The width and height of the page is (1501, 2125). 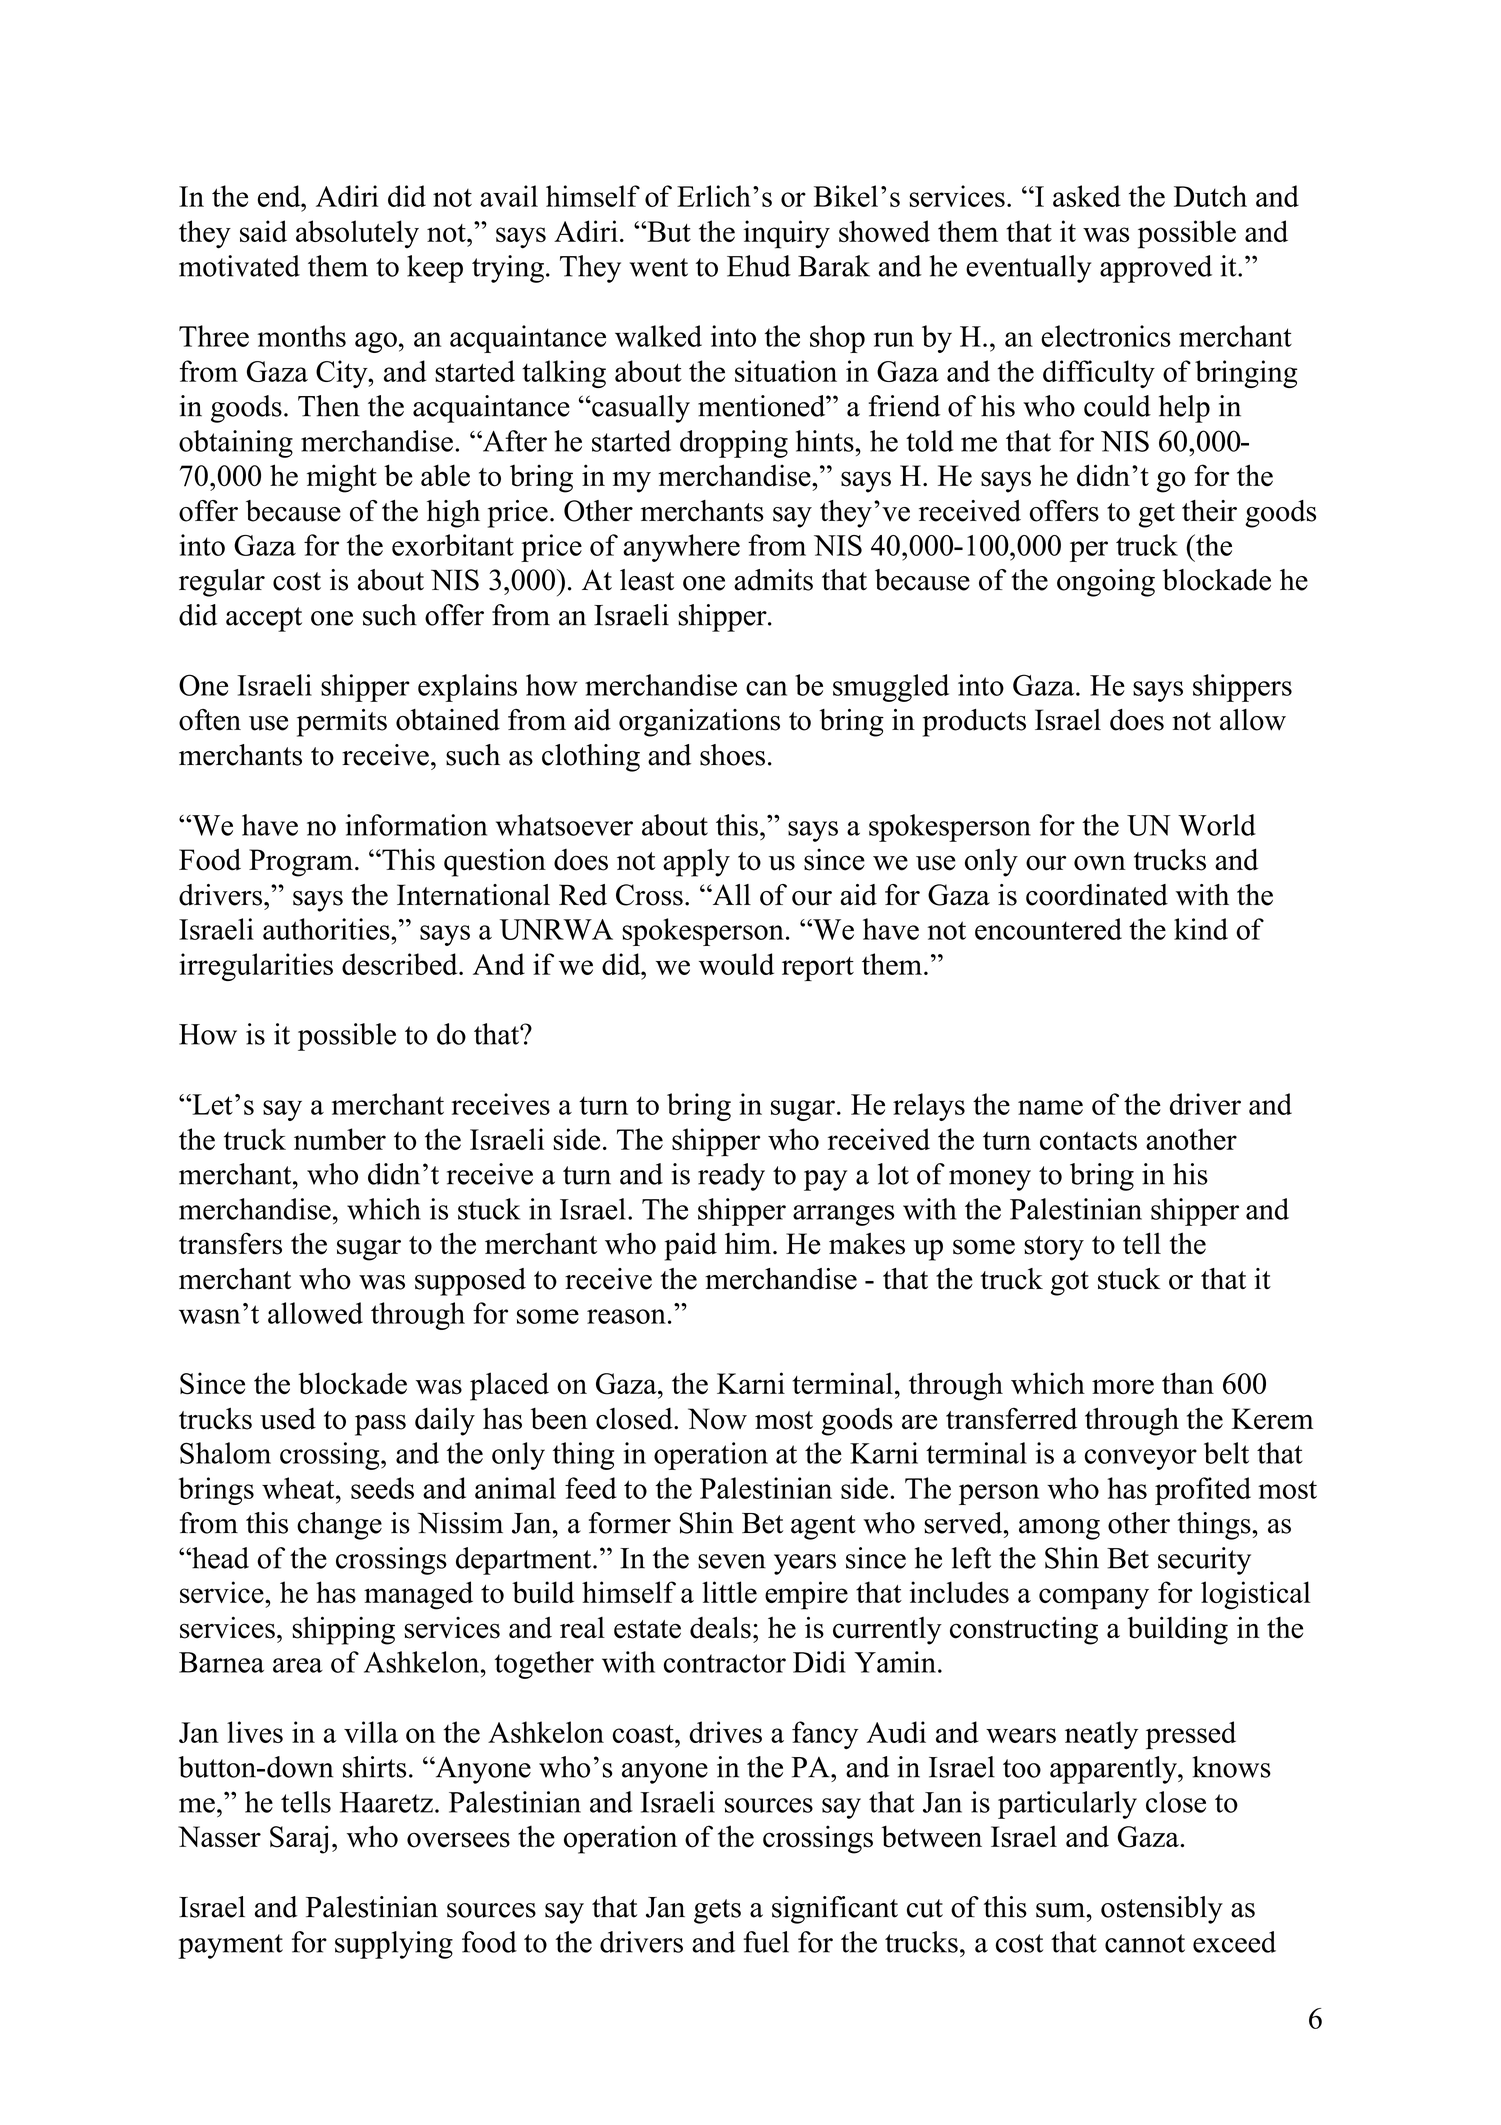 What do you see at coordinates (299, 1488) in the page?
I see `wheat` at bounding box center [299, 1488].
